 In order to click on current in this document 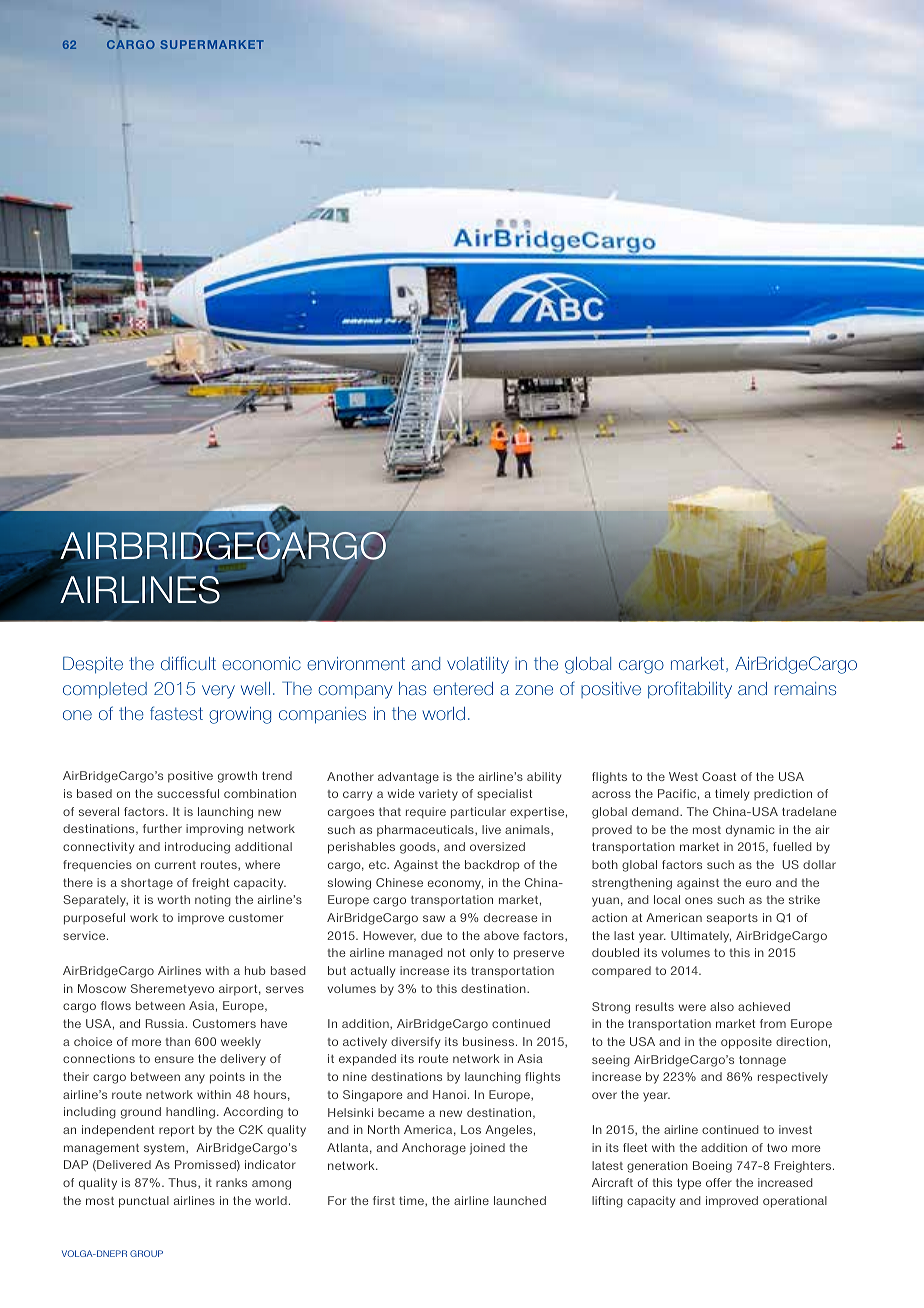, I will do `click(175, 865)`.
